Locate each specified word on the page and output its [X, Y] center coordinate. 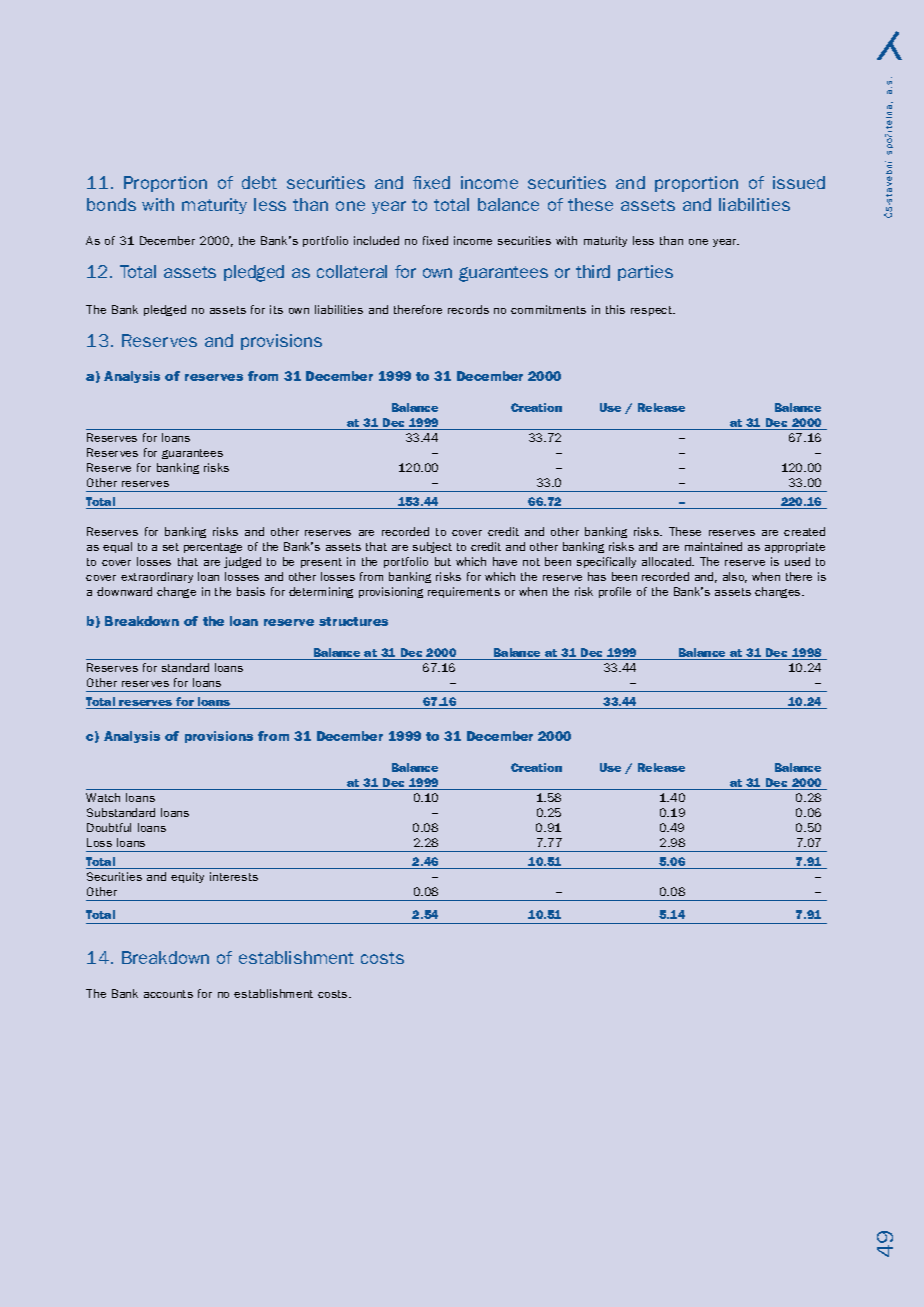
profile [615, 592]
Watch [103, 797]
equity [187, 877]
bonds [111, 204]
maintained [713, 546]
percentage [213, 548]
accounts [168, 994]
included [376, 240]
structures [353, 621]
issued [799, 182]
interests [234, 876]
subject [432, 547]
